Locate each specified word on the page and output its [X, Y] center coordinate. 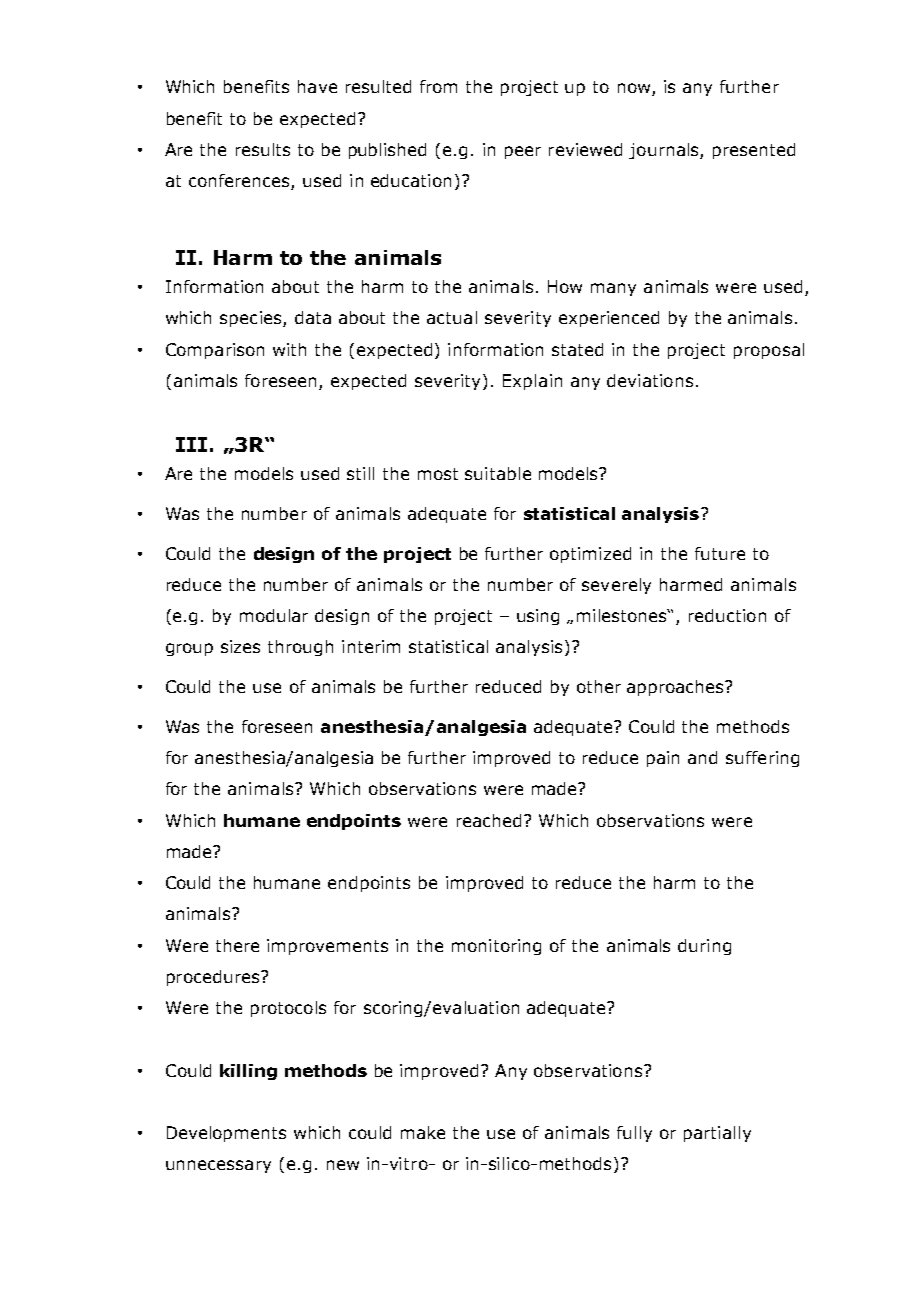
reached [489, 820]
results [263, 149]
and [702, 757]
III [191, 444]
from [438, 86]
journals [665, 151]
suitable [498, 473]
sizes [240, 646]
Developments [226, 1134]
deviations [650, 380]
